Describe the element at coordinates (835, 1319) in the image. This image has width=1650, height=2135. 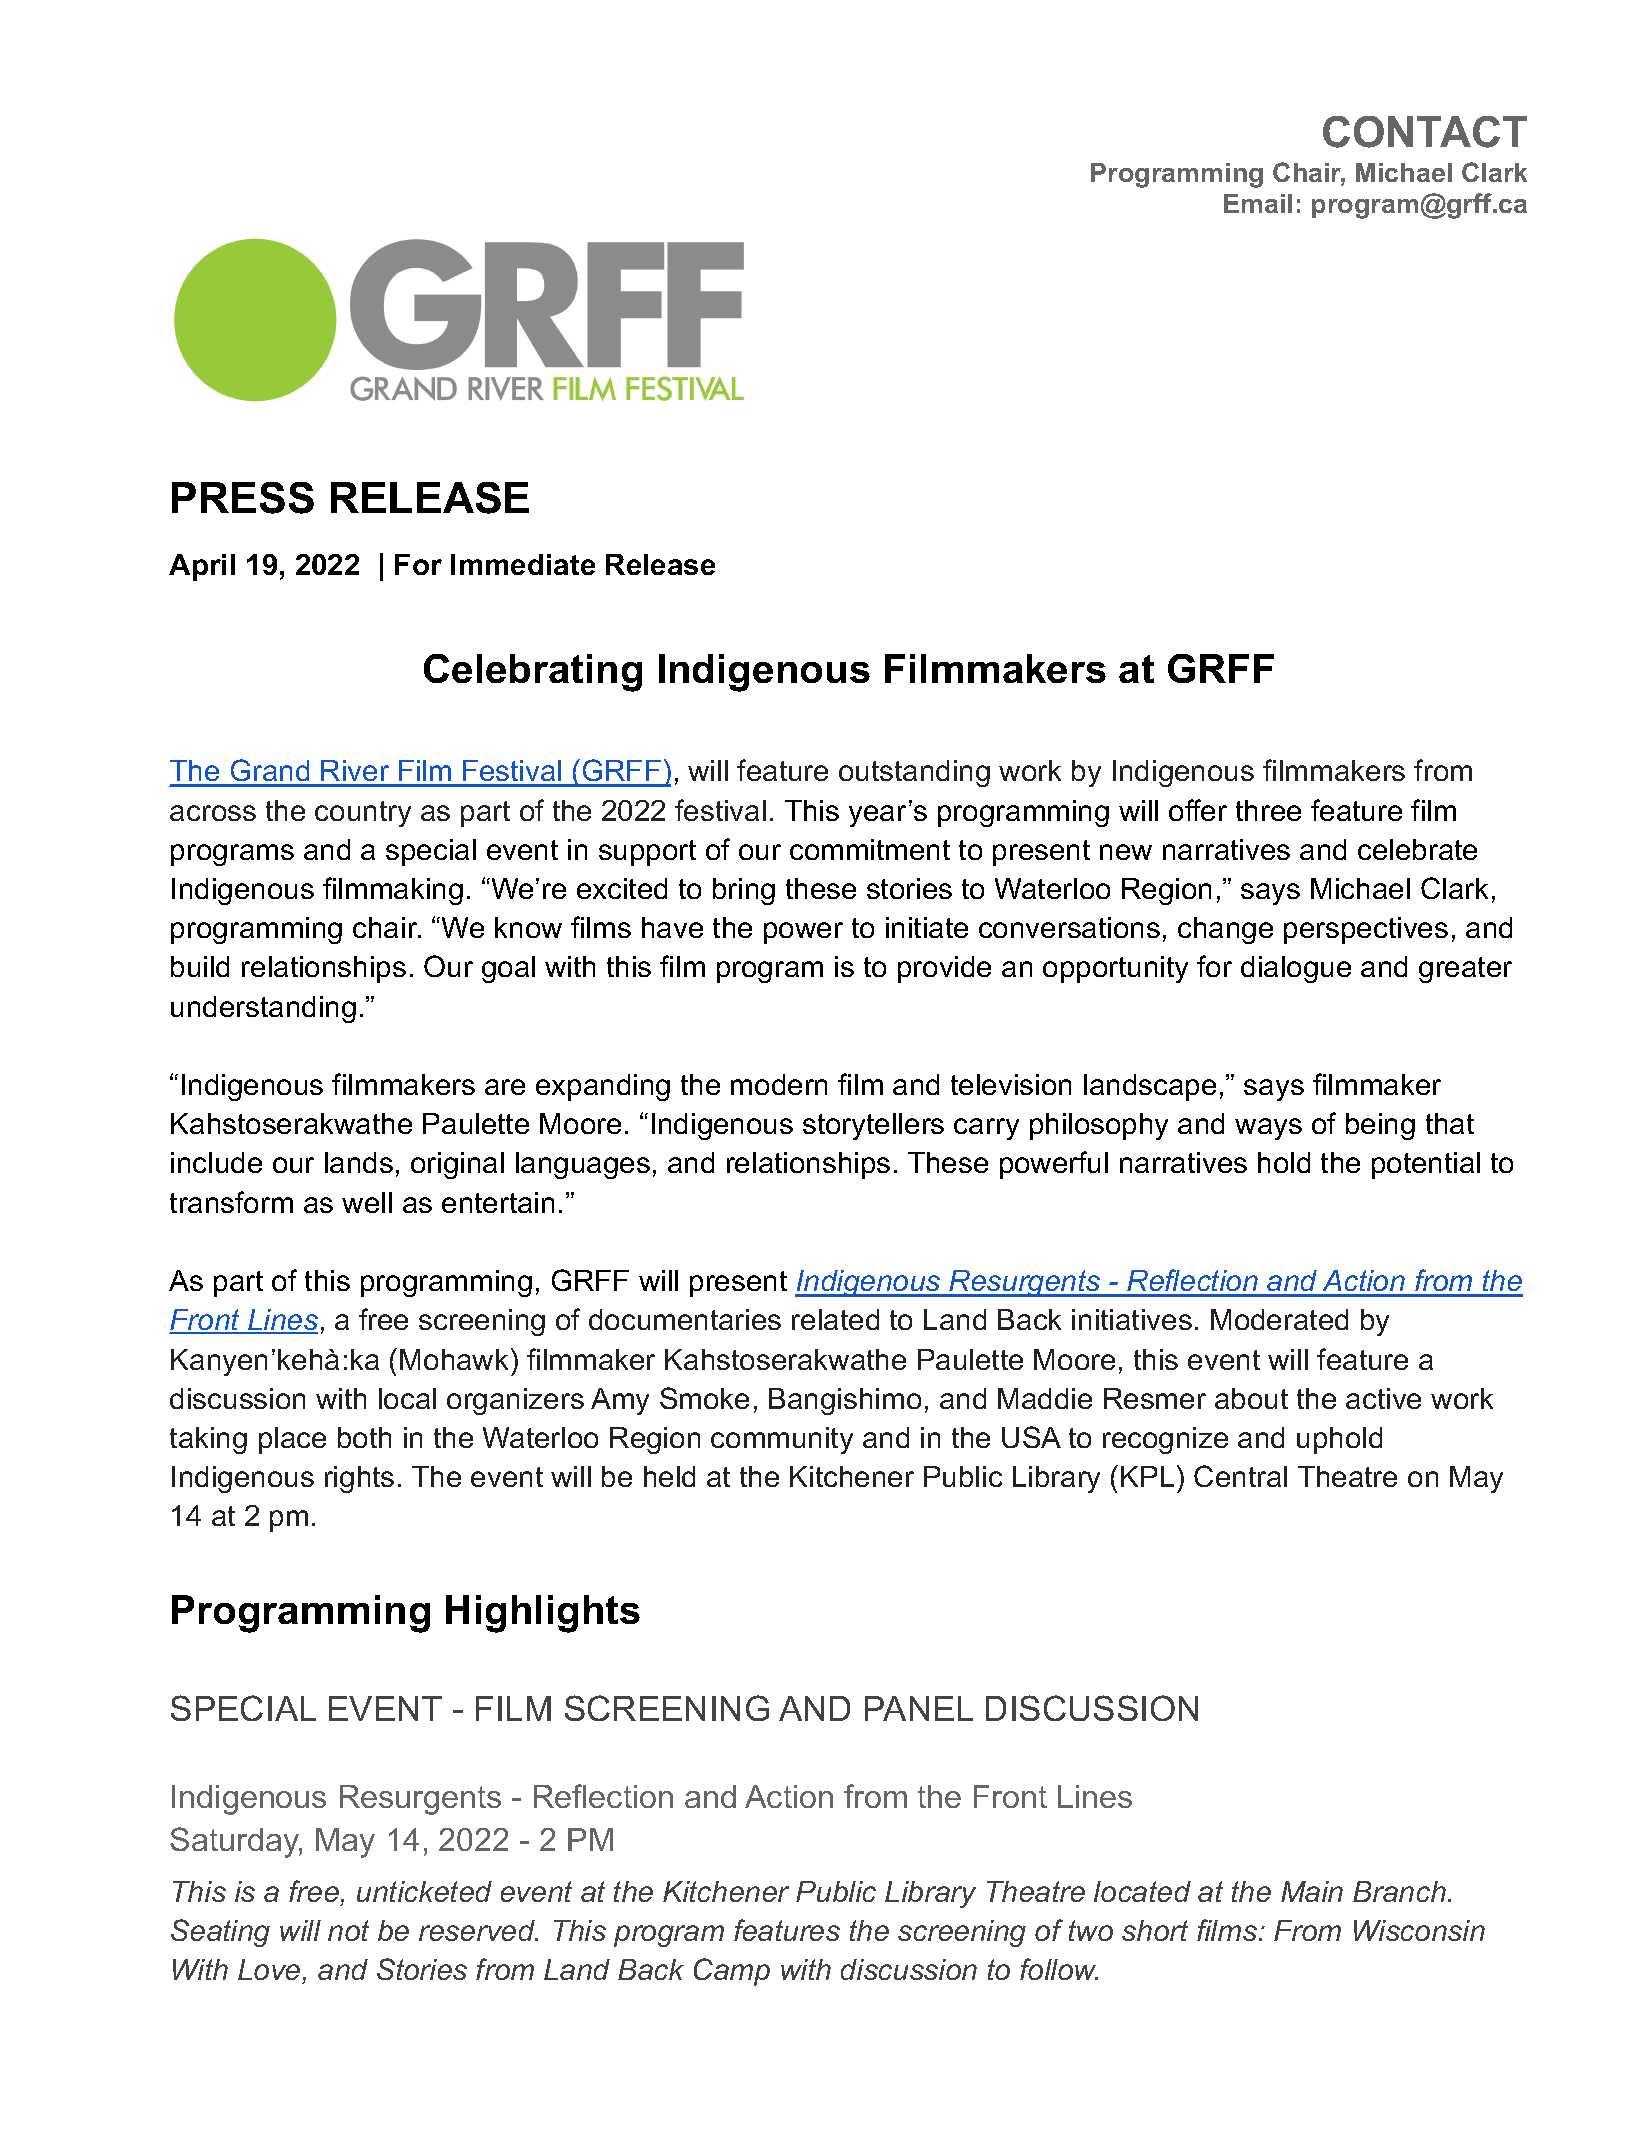
I see `related` at that location.
